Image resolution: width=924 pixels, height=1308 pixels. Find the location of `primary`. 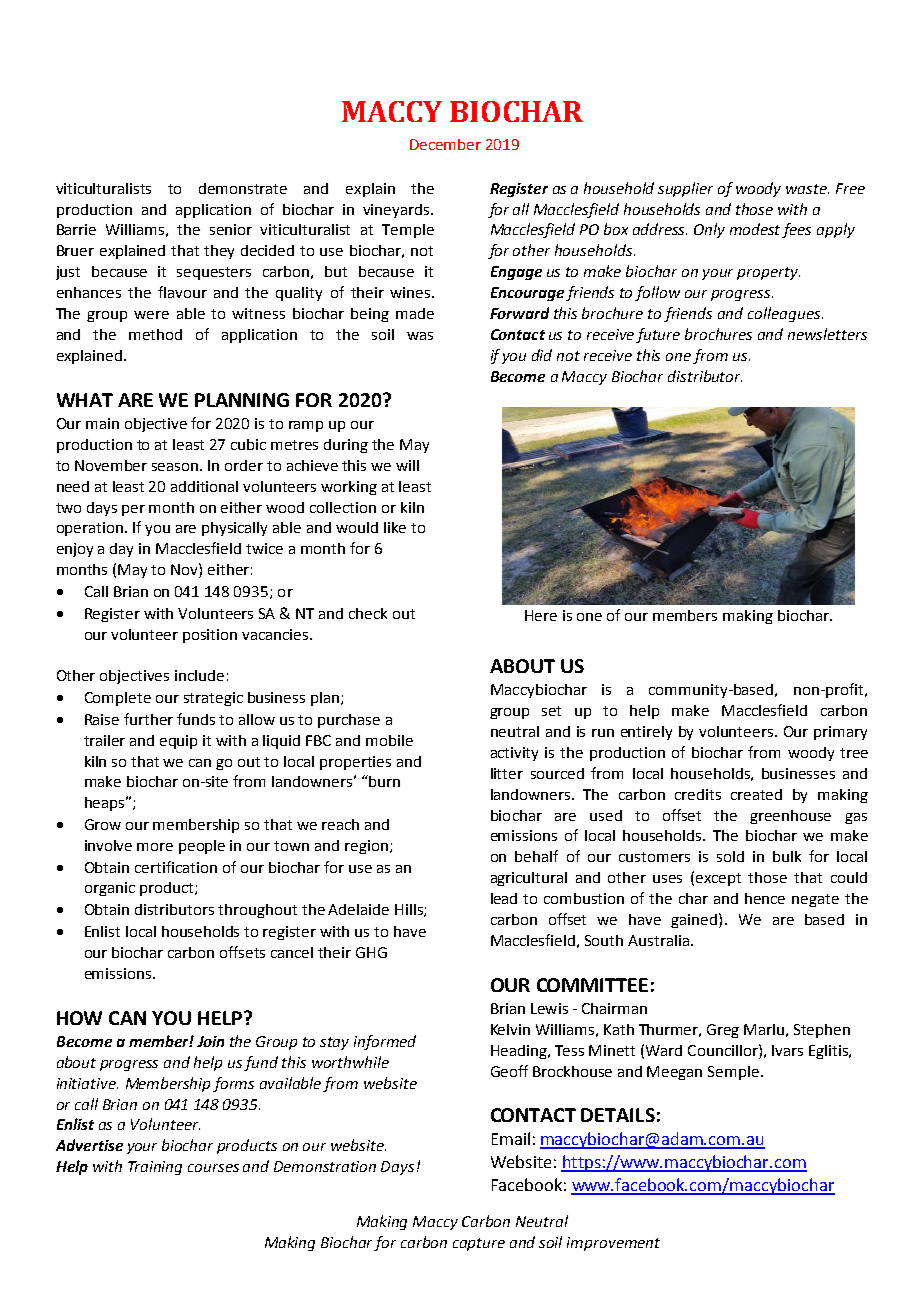

primary is located at coordinates (840, 733).
